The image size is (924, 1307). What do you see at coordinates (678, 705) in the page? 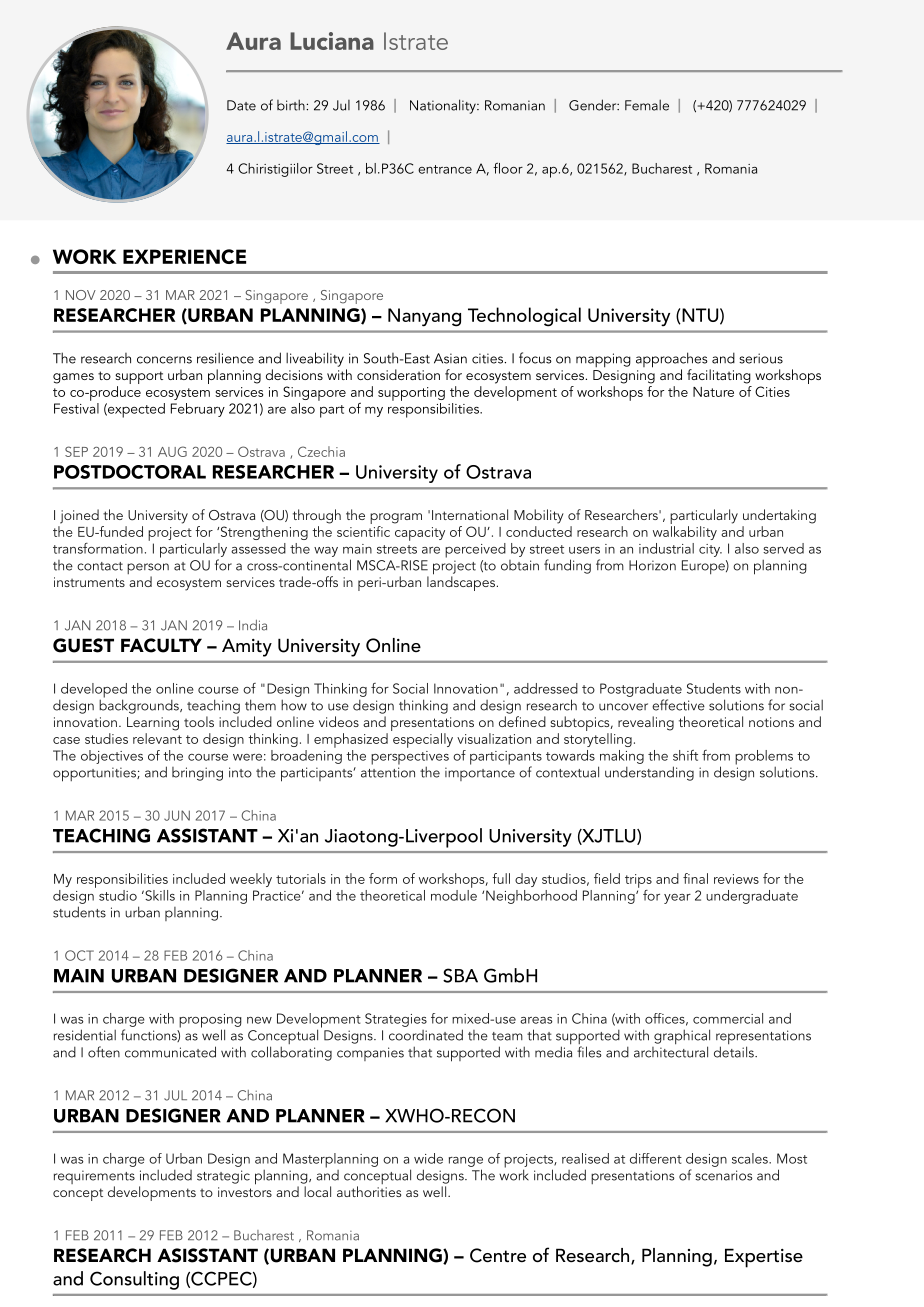
I see `effective` at bounding box center [678, 705].
